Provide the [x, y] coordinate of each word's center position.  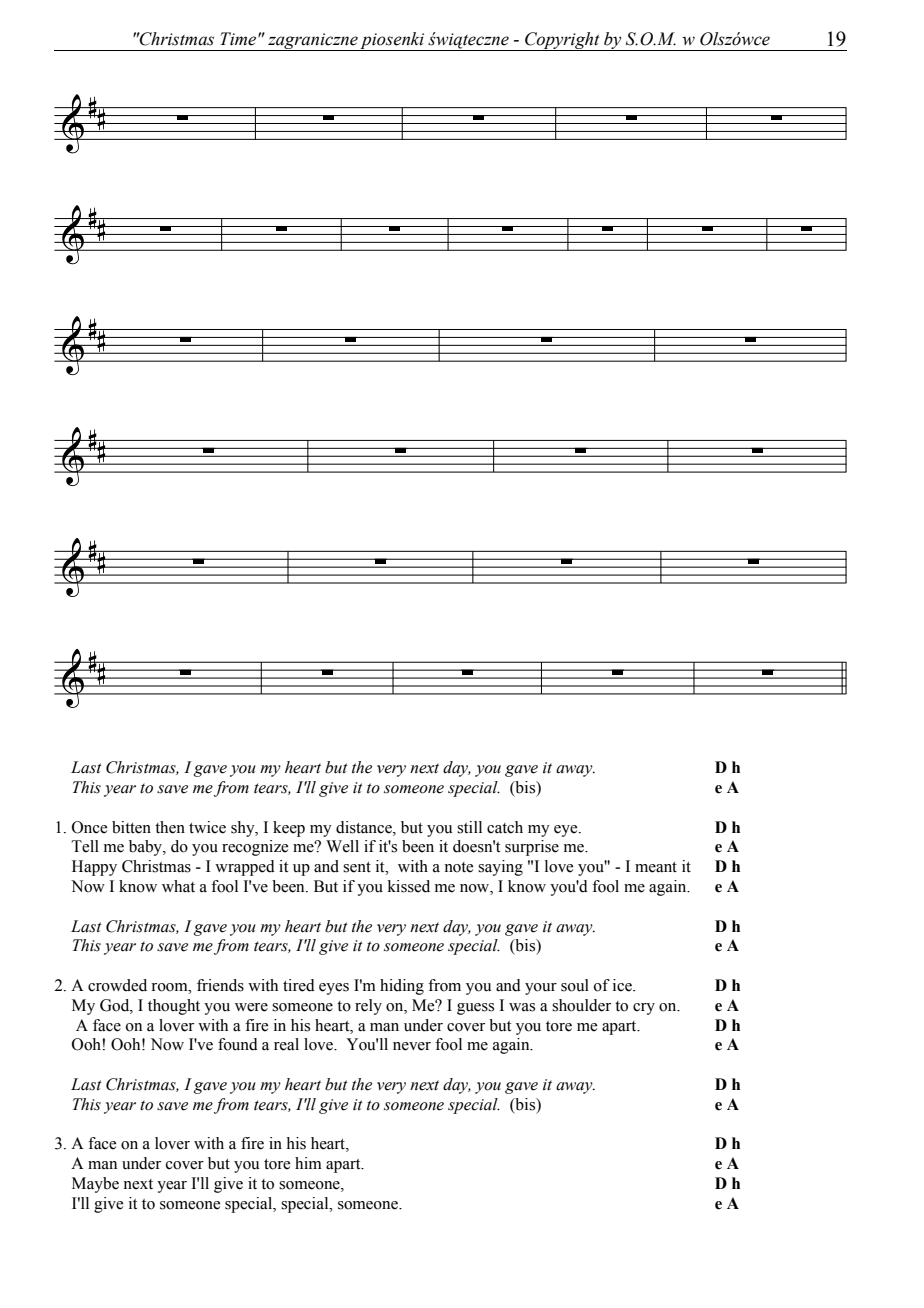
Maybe [95, 1185]
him [308, 1163]
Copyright [562, 41]
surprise [532, 848]
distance [365, 827]
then [170, 827]
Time [239, 39]
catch [505, 827]
